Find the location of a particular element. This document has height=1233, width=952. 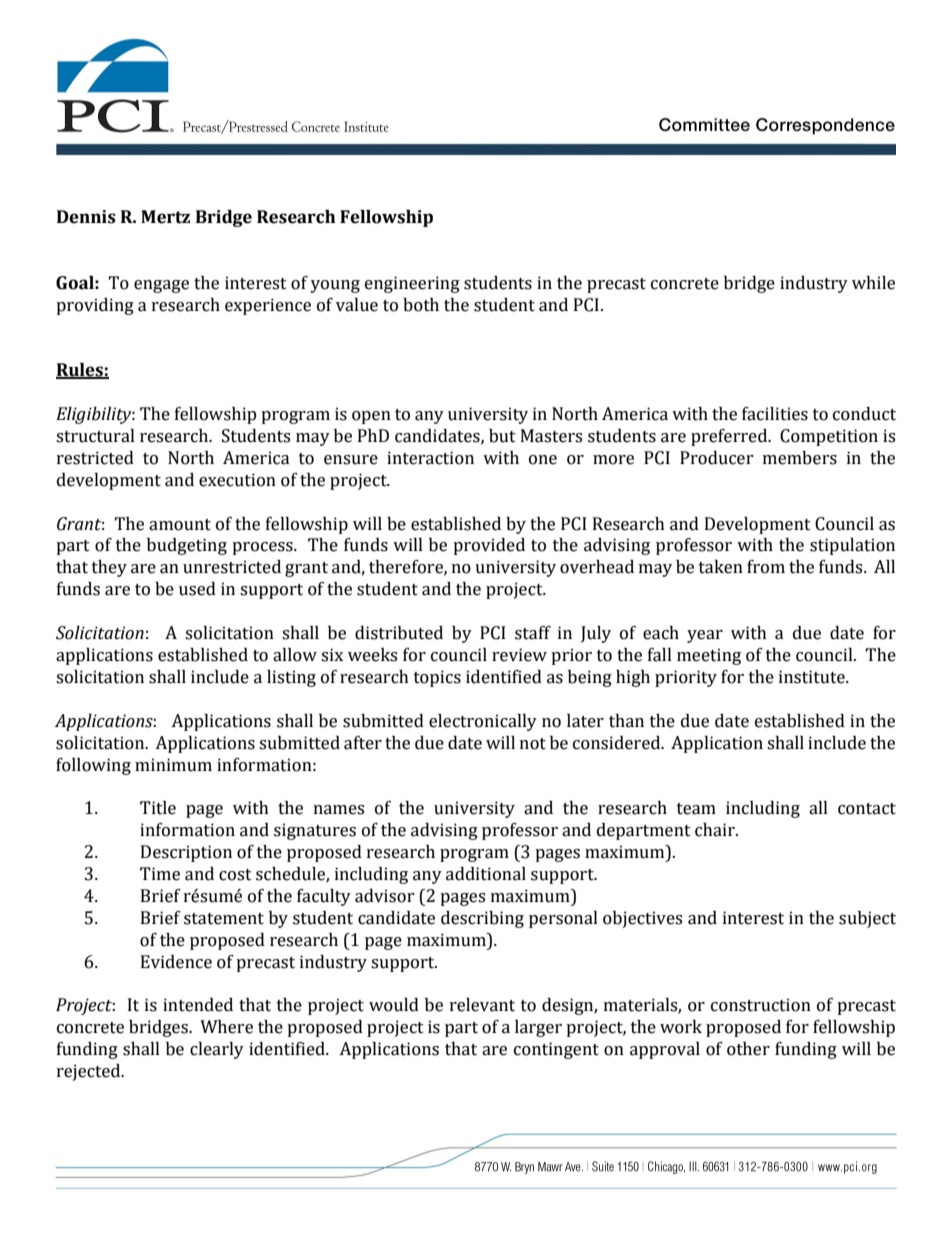

other is located at coordinates (748, 1049).
